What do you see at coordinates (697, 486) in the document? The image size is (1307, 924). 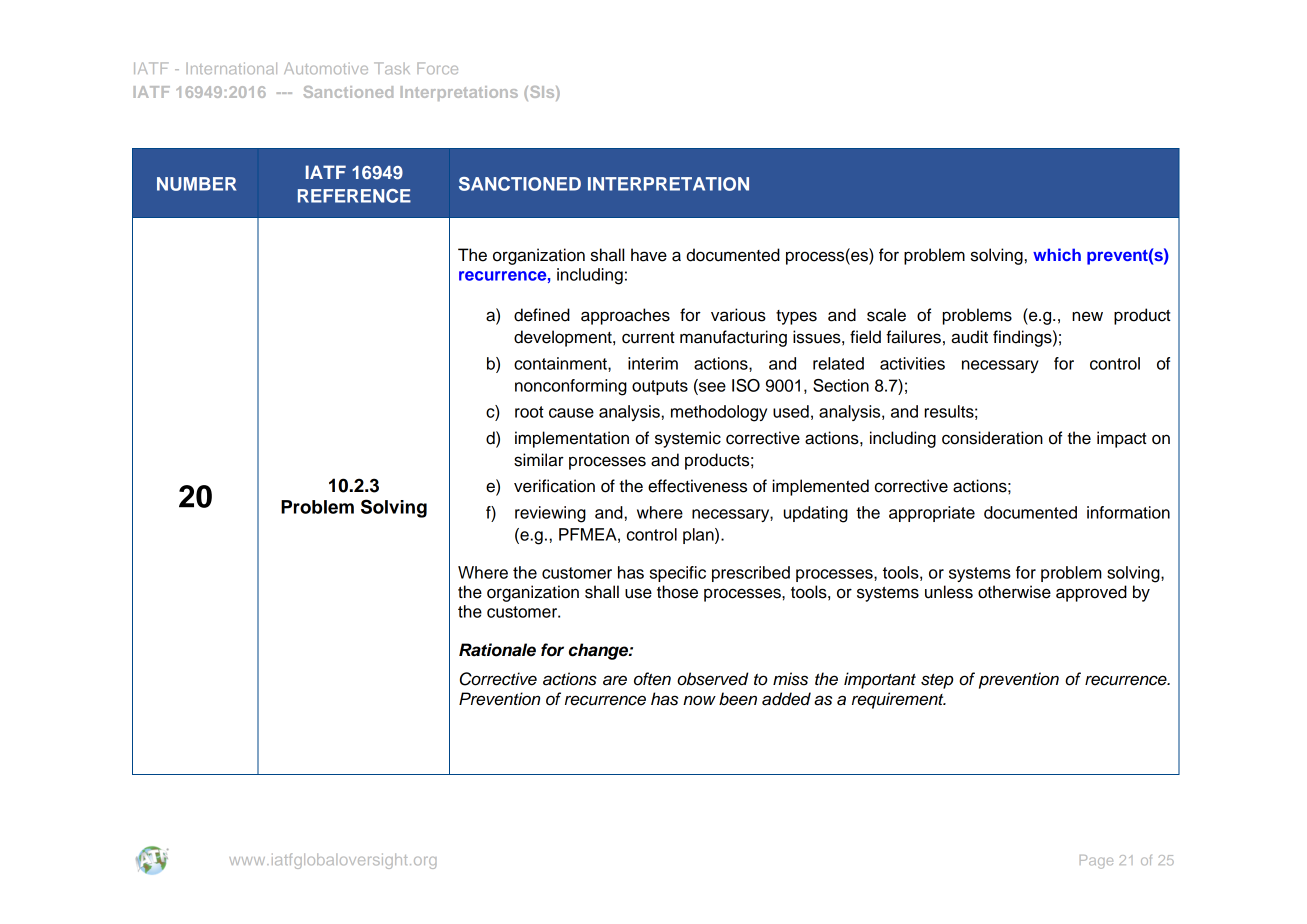 I see `effectiveness` at bounding box center [697, 486].
